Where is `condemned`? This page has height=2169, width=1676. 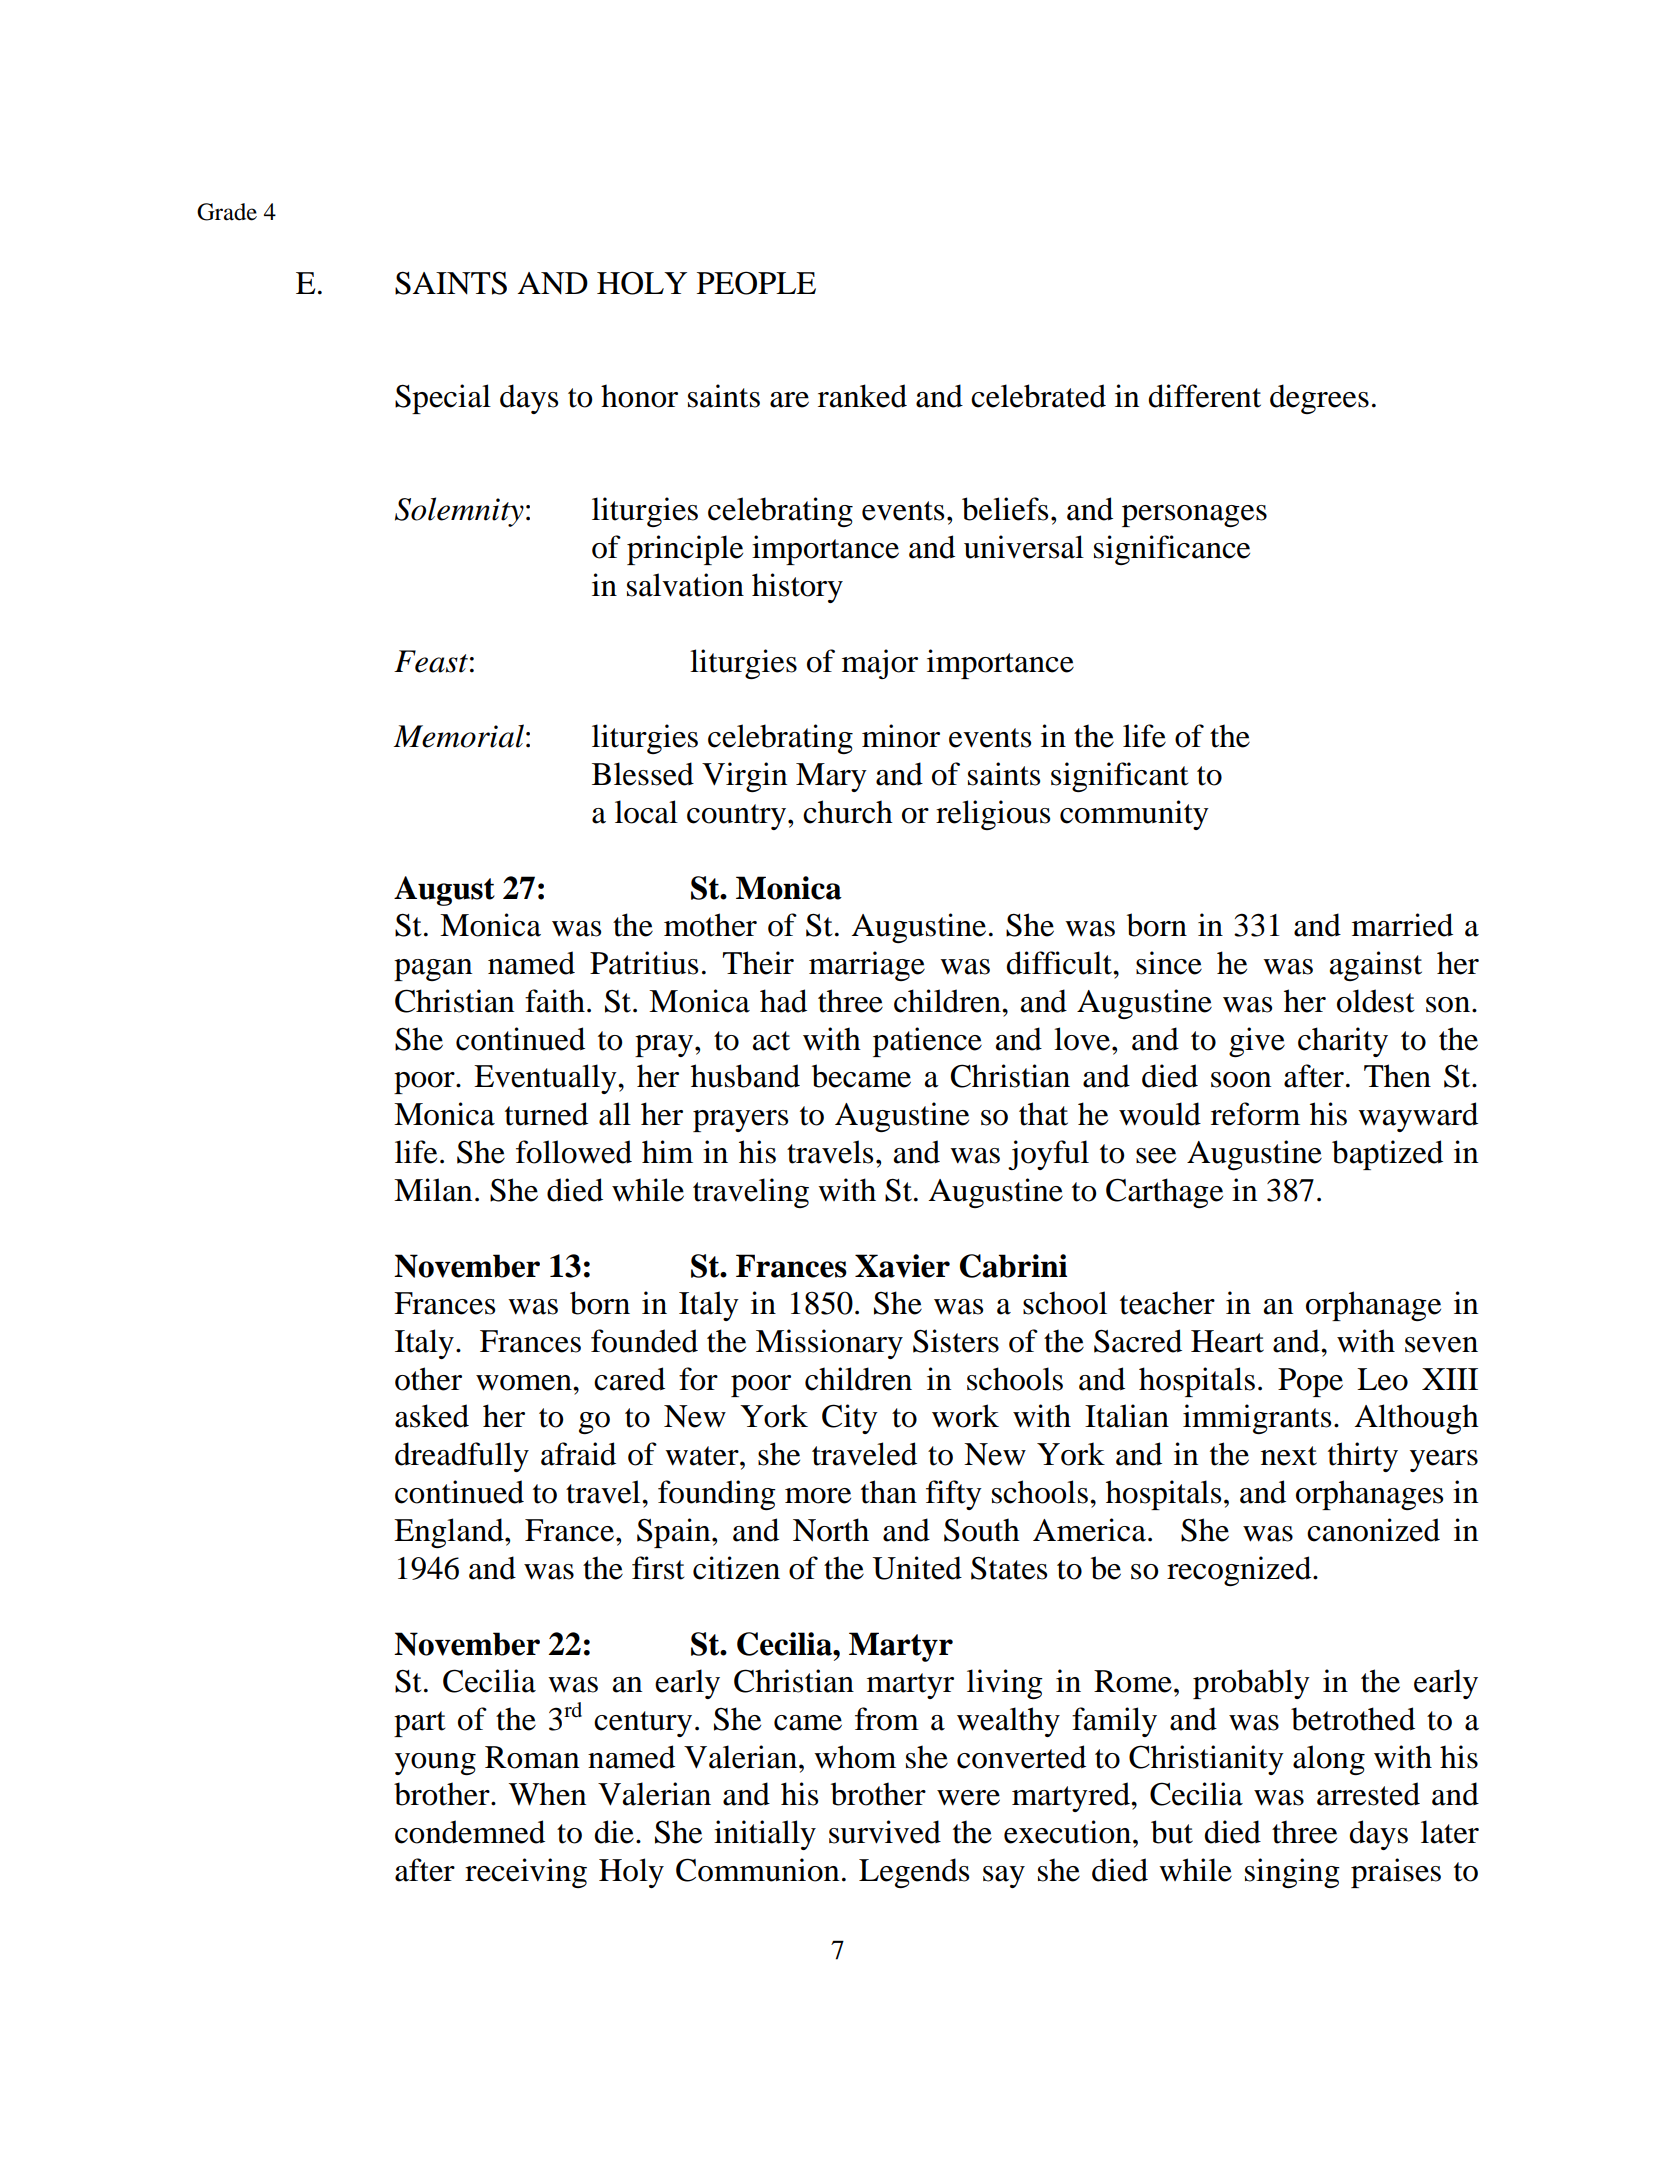
condemned is located at coordinates (470, 1832).
